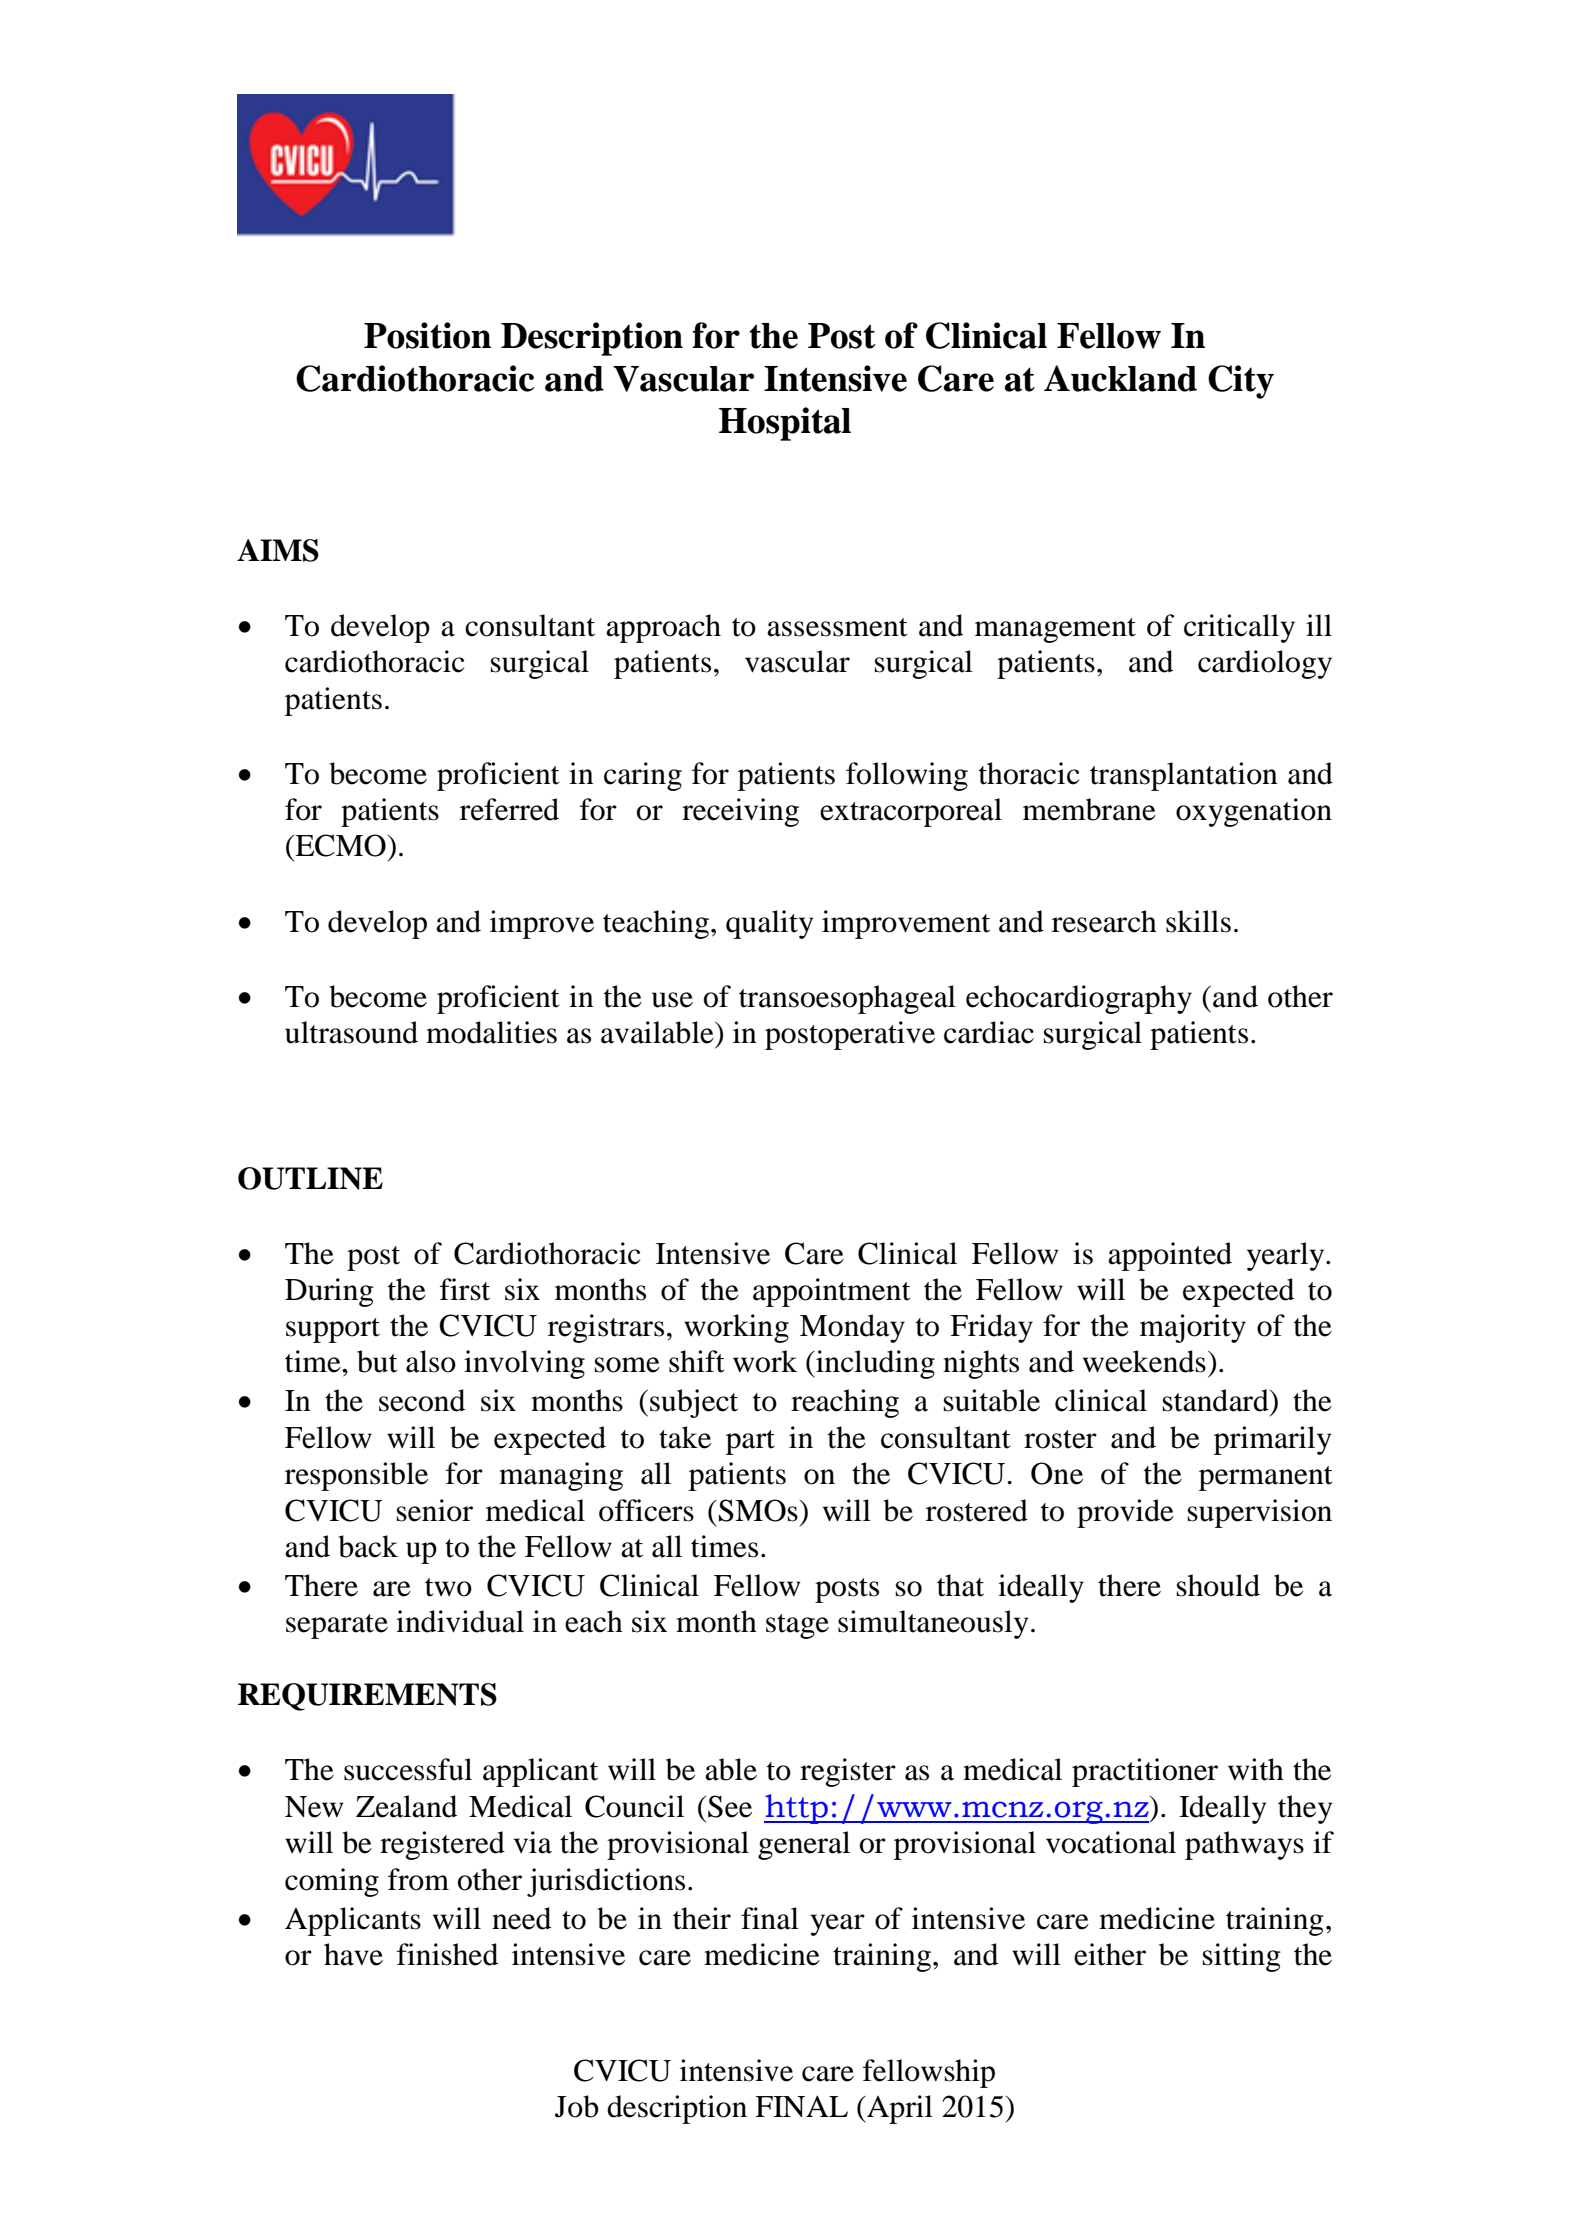 This screenshot has height=2220, width=1570. Describe the element at coordinates (1198, 921) in the screenshot. I see `skills` at that location.
